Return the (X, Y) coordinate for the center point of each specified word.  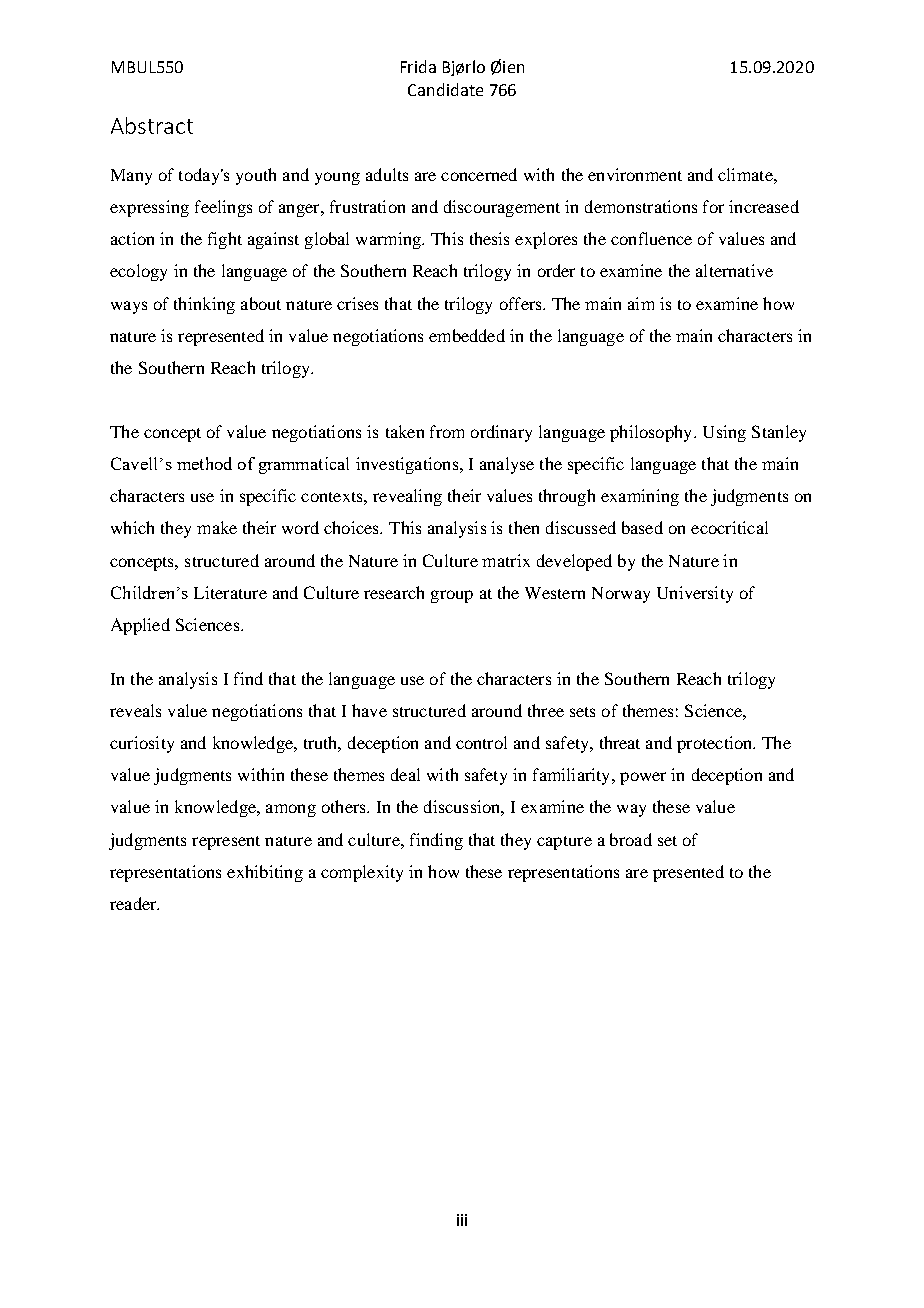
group (452, 596)
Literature (230, 592)
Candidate (445, 89)
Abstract (152, 125)
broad (631, 839)
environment (635, 174)
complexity (362, 873)
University (695, 594)
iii (462, 1220)
